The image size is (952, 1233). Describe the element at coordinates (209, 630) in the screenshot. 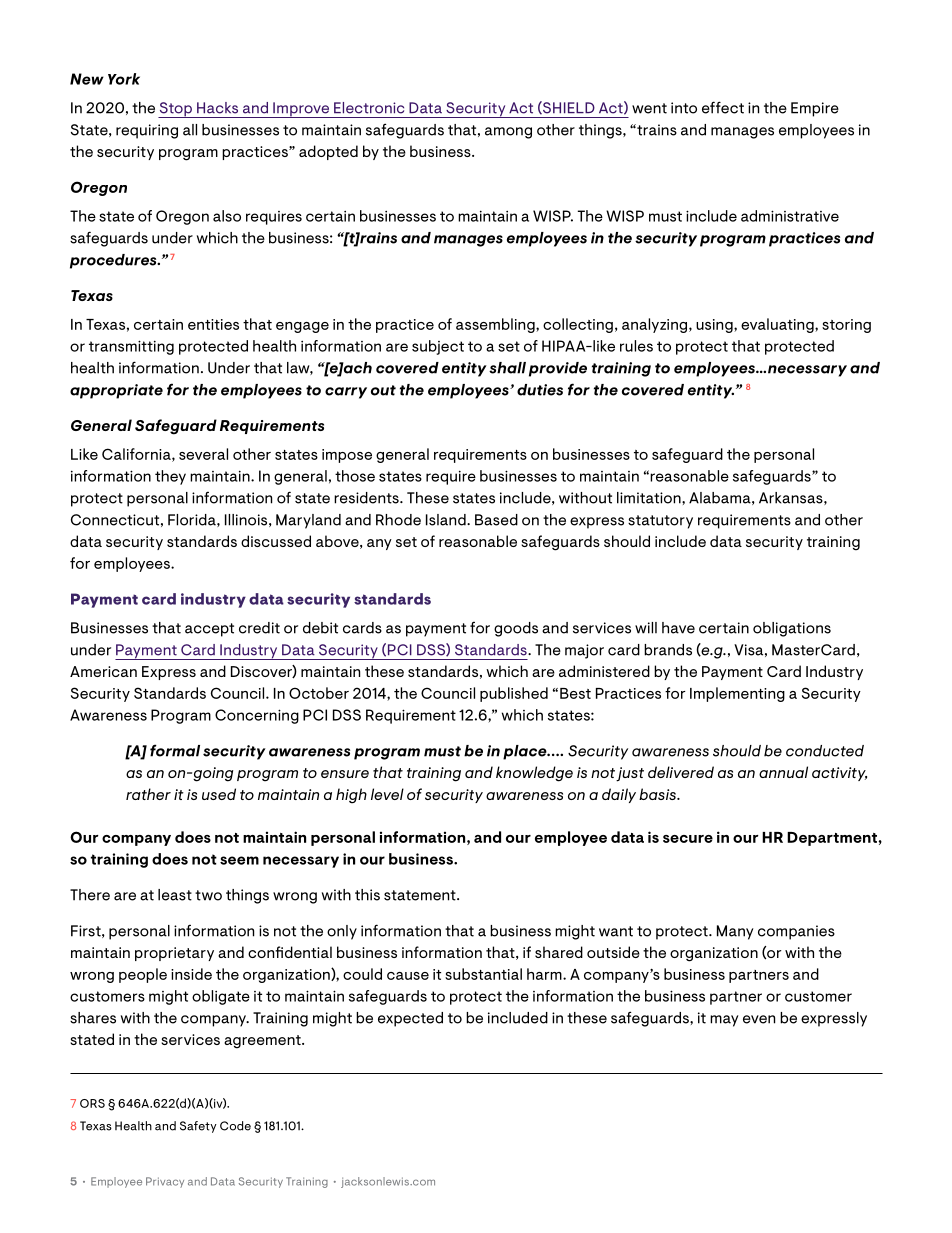

I see `accept` at that location.
